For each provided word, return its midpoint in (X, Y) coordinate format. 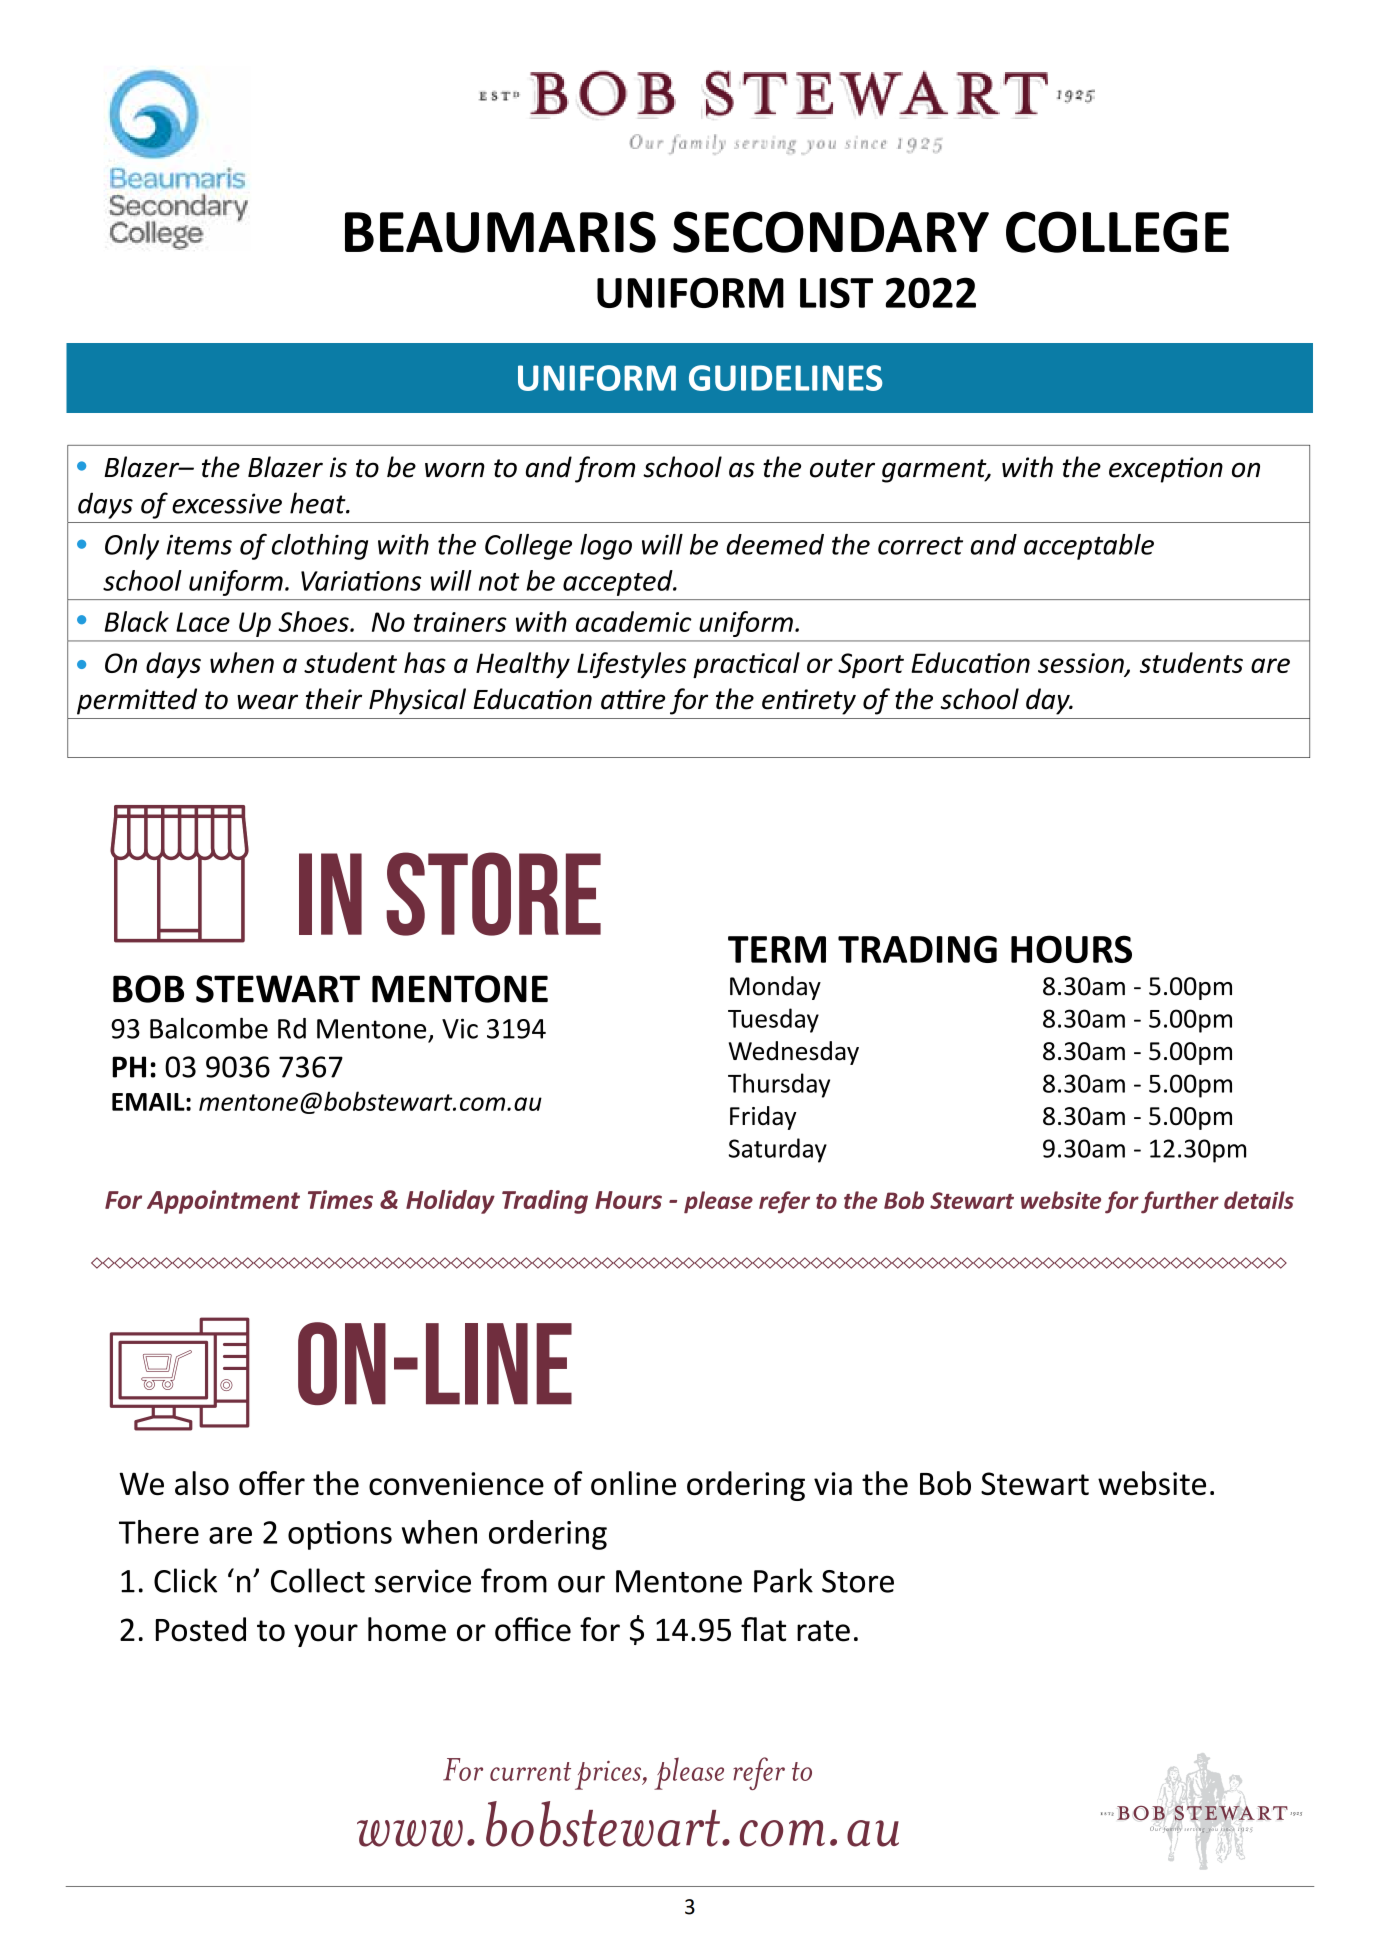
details (1259, 1200)
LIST (836, 292)
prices (609, 1775)
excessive (227, 503)
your (326, 1635)
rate (823, 1631)
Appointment (223, 1202)
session (1082, 664)
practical (746, 665)
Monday (775, 988)
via (833, 1483)
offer (272, 1483)
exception (1166, 470)
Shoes (314, 621)
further (1180, 1202)
